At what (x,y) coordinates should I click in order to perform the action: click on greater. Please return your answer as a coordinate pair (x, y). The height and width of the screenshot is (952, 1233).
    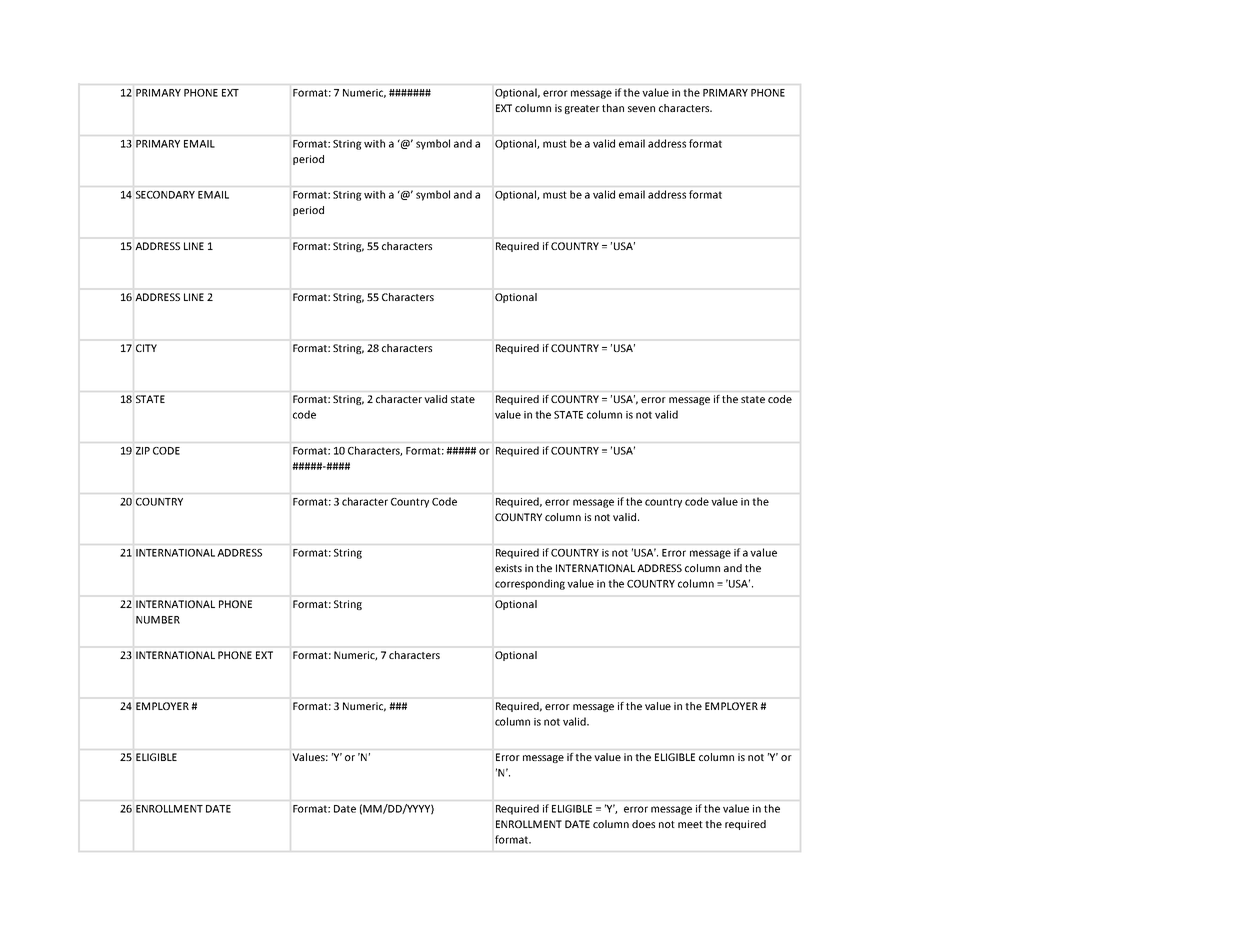
    Looking at the image, I should click on (582, 109).
